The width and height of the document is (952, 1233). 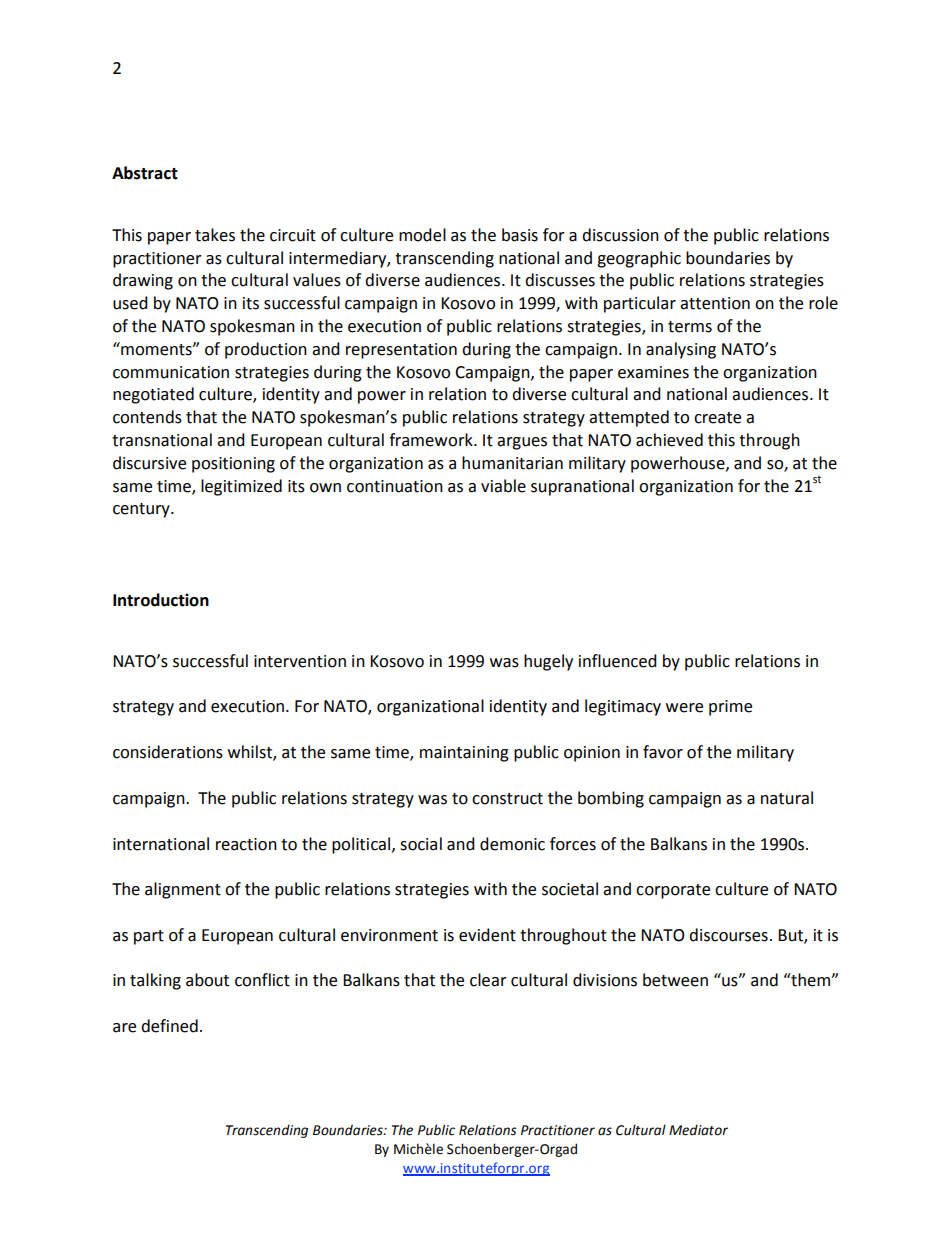 I want to click on evident, so click(x=487, y=935).
